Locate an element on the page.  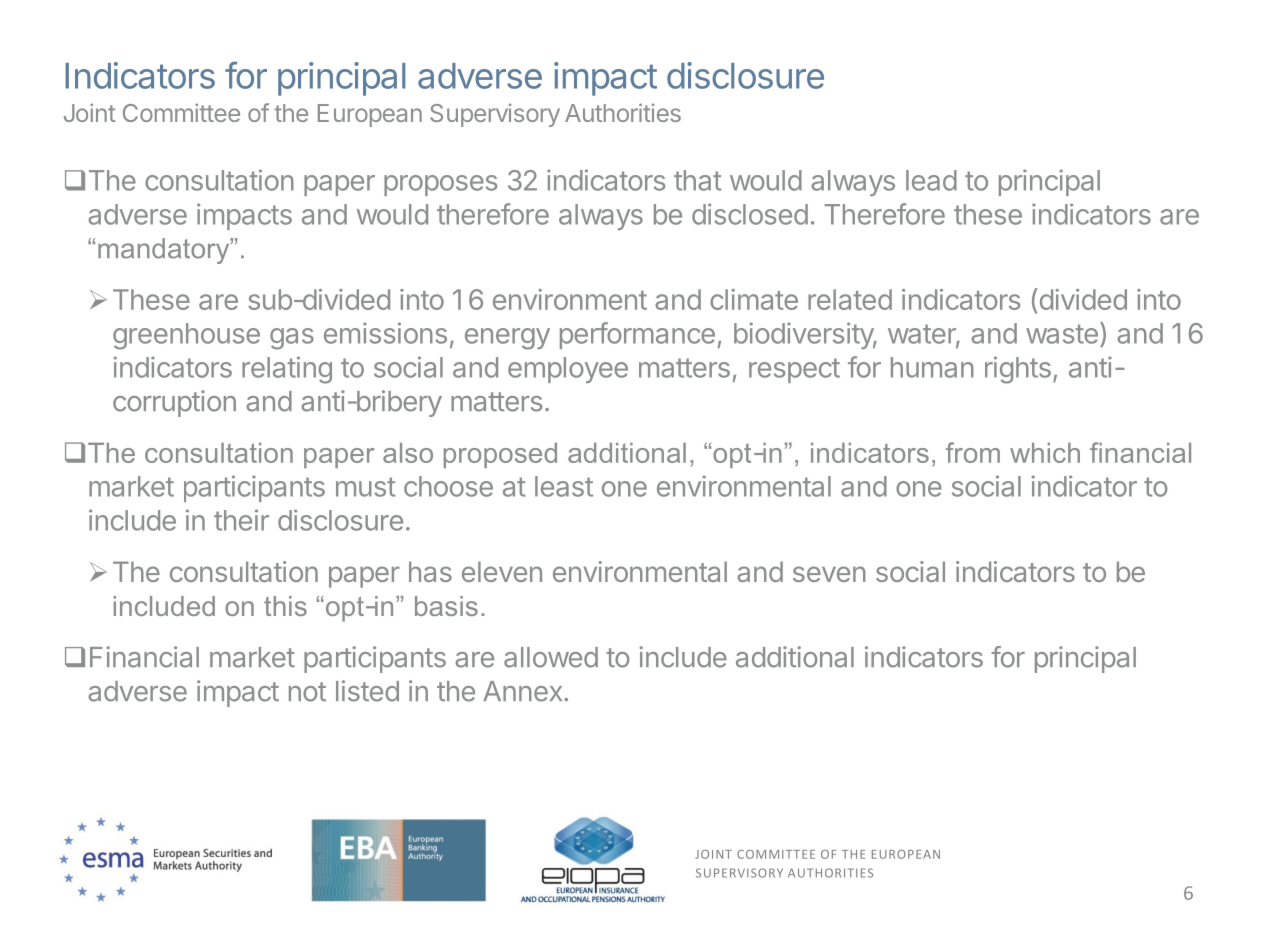
seven is located at coordinates (829, 574).
